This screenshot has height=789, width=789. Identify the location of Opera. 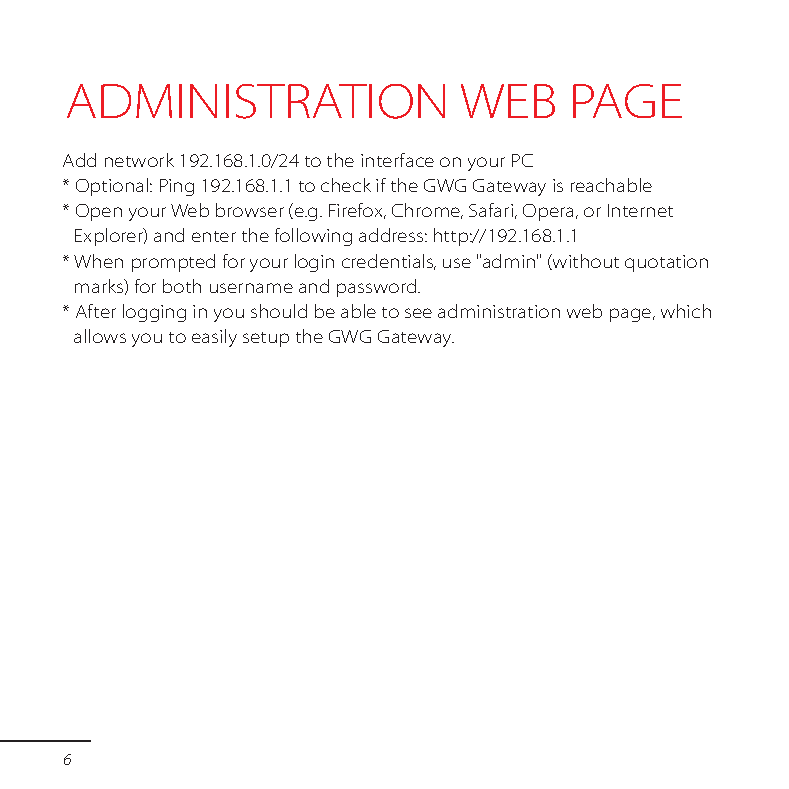
(550, 212).
